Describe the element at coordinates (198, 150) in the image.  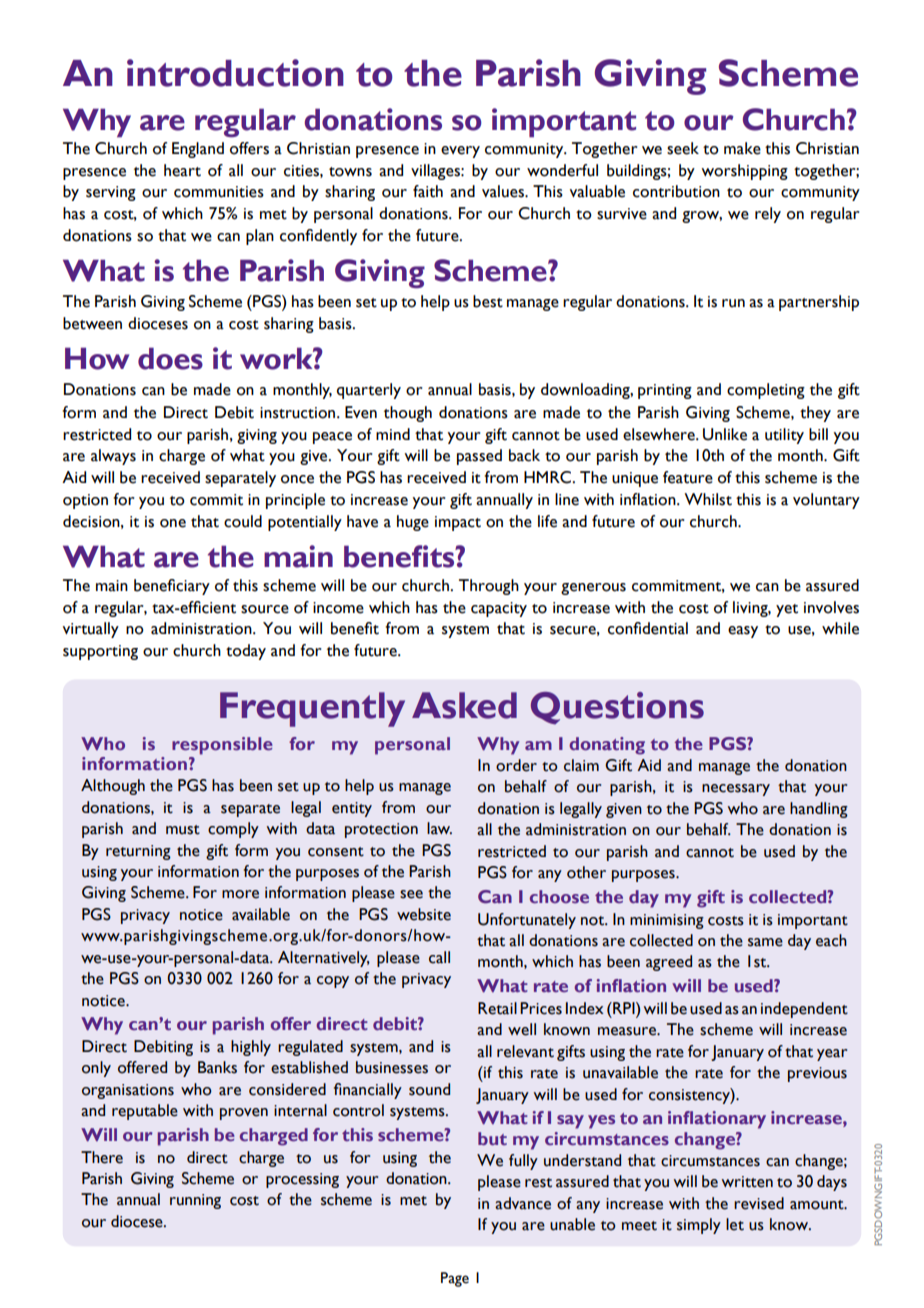
I see `England` at that location.
